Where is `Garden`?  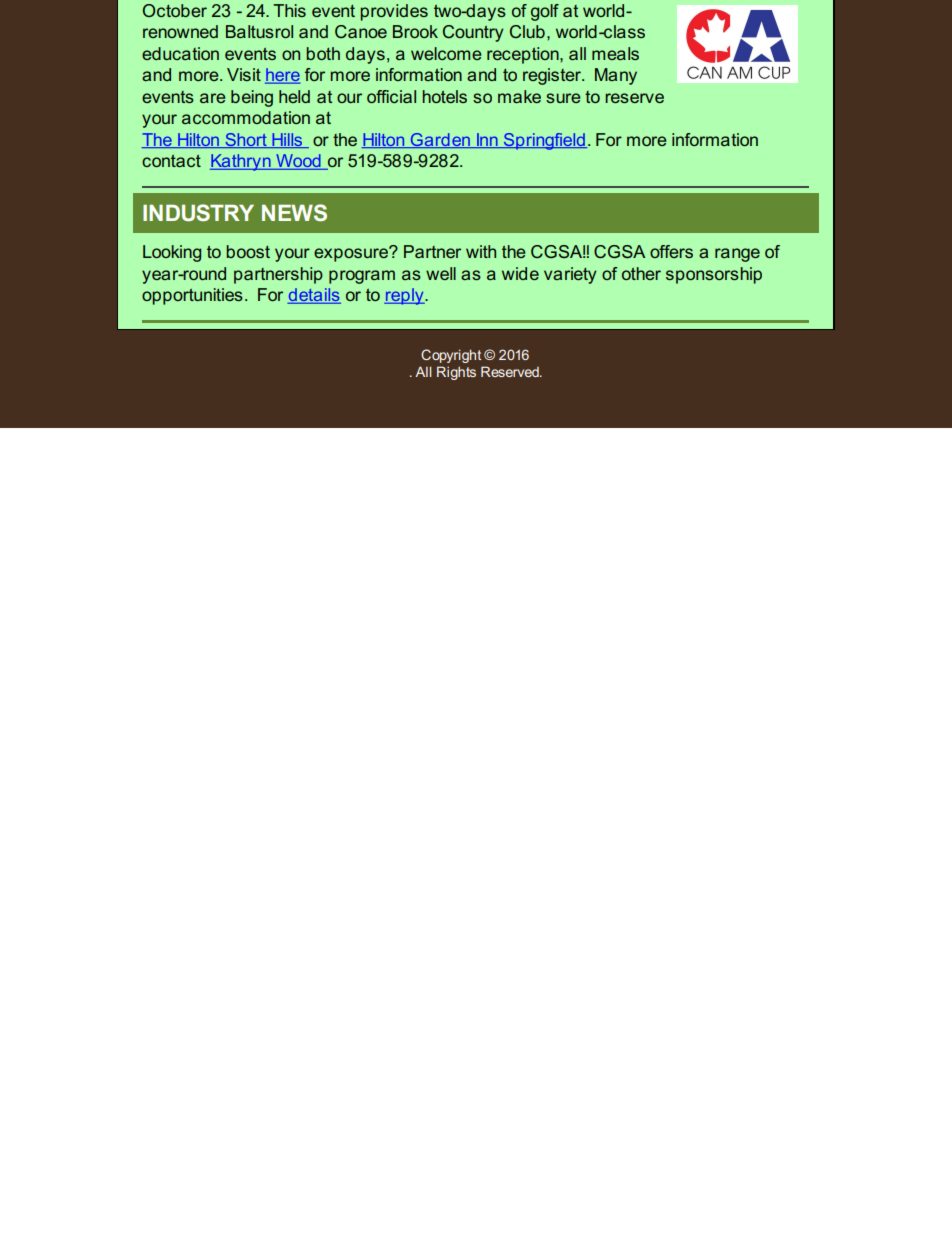 Garden is located at coordinates (440, 140).
